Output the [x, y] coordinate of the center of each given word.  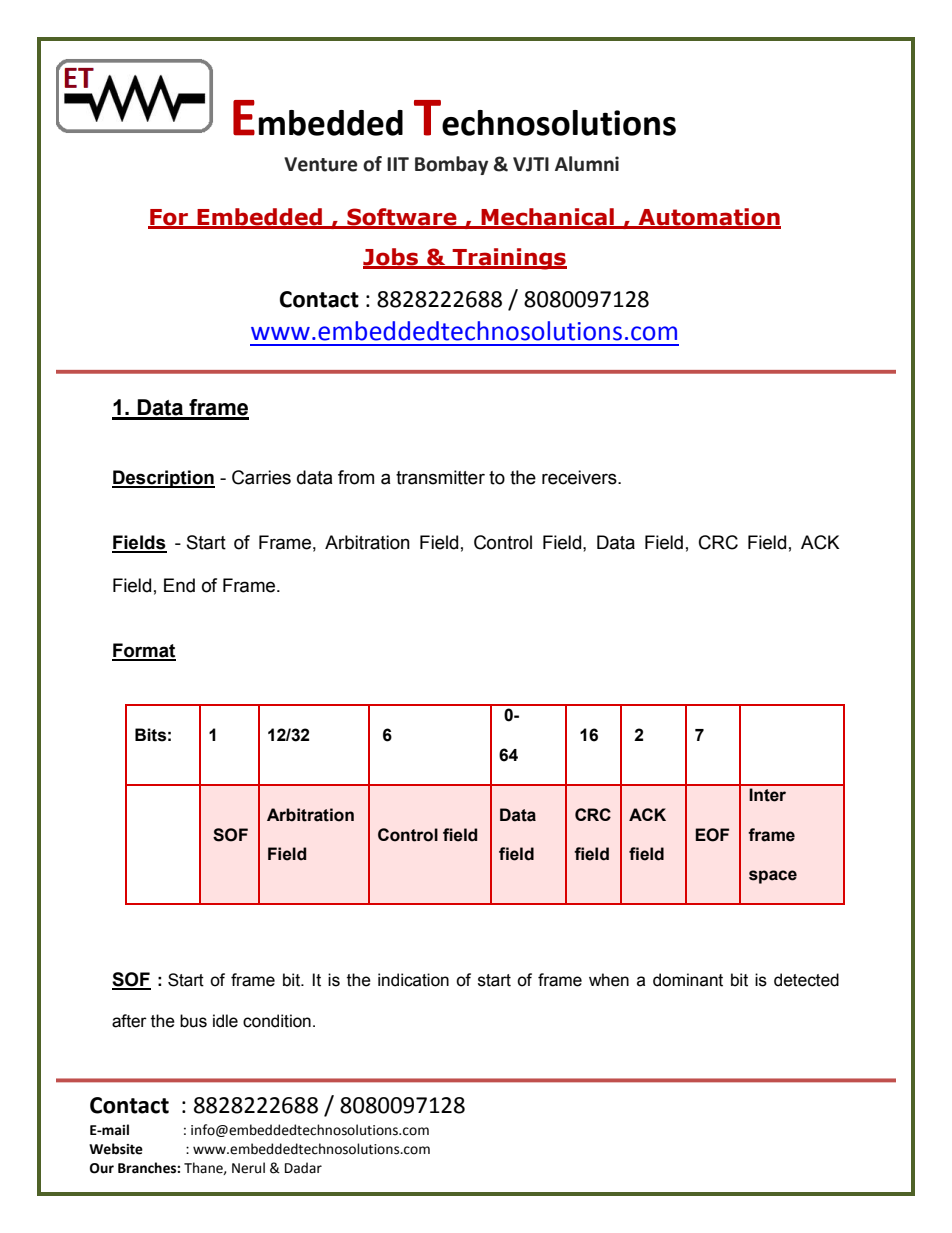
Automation [708, 218]
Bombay [451, 165]
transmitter [440, 477]
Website [116, 1149]
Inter [767, 795]
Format [144, 651]
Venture [321, 164]
